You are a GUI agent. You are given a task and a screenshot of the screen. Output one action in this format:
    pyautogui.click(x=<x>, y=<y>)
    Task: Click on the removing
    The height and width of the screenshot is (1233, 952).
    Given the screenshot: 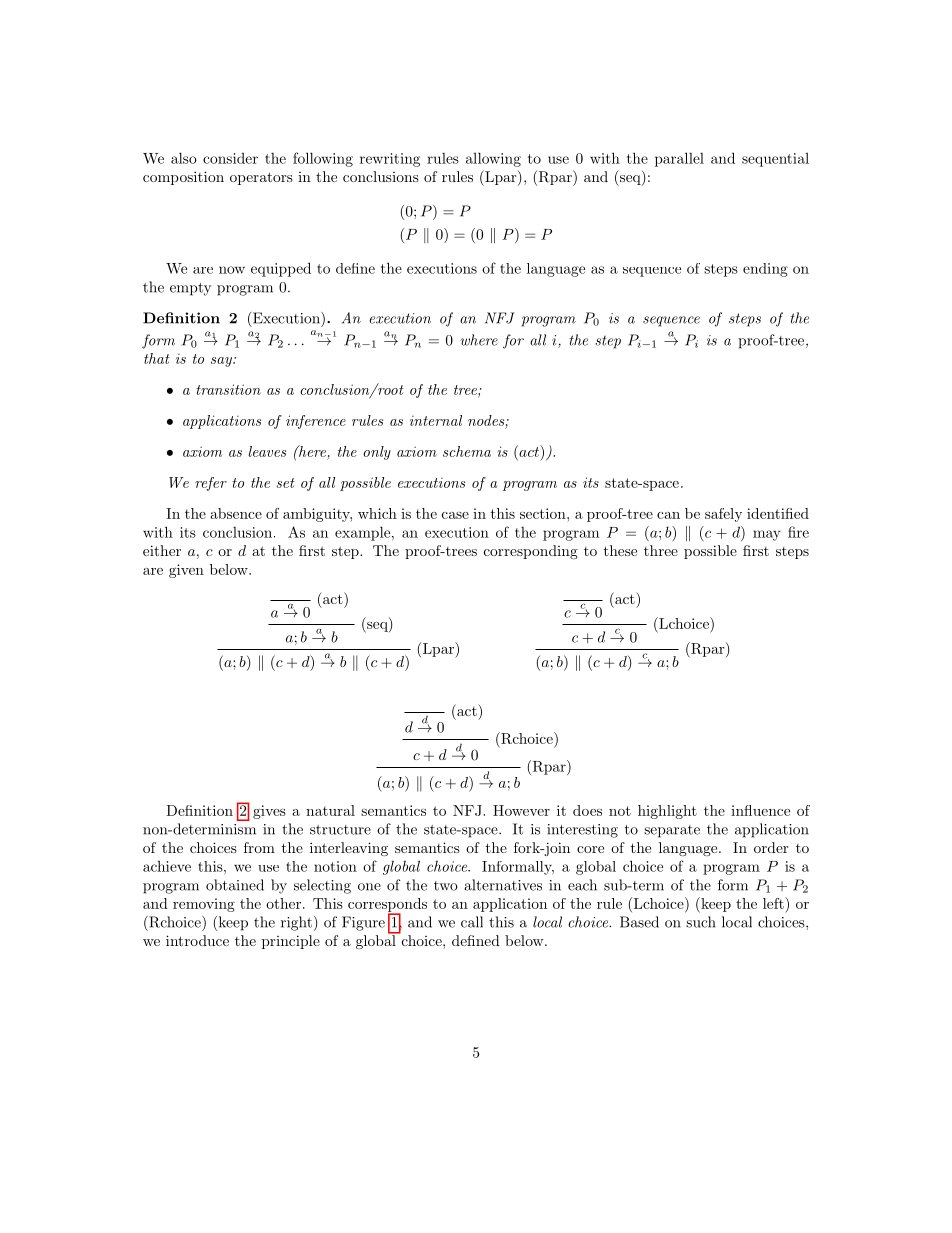 What is the action you would take?
    pyautogui.click(x=204, y=905)
